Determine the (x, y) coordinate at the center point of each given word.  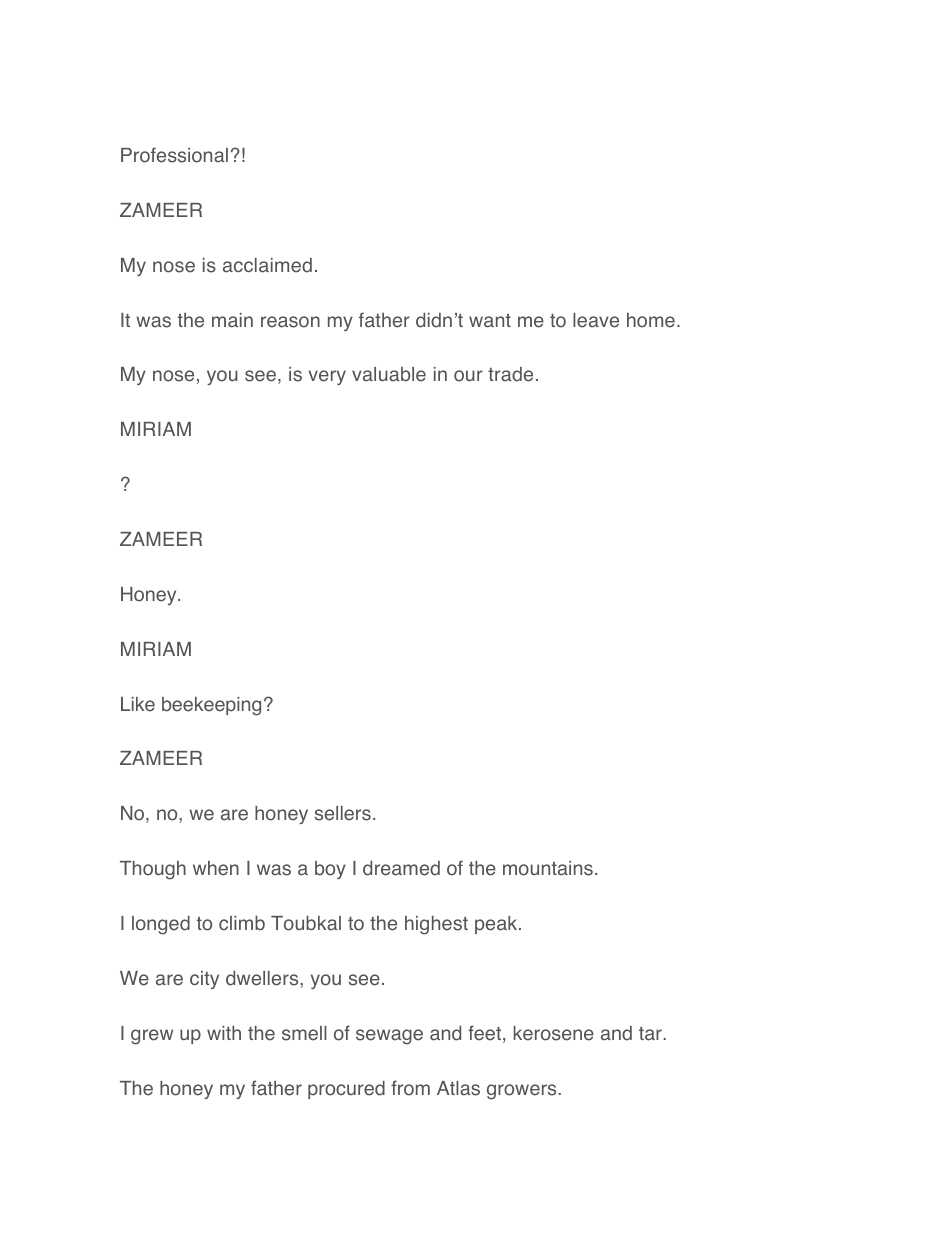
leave (596, 320)
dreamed (401, 868)
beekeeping (211, 706)
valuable (389, 374)
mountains (548, 868)
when (216, 868)
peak (497, 925)
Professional (174, 155)
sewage (389, 1037)
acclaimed (267, 265)
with (224, 1033)
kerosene (554, 1033)
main (232, 320)
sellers (343, 813)
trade (510, 374)
